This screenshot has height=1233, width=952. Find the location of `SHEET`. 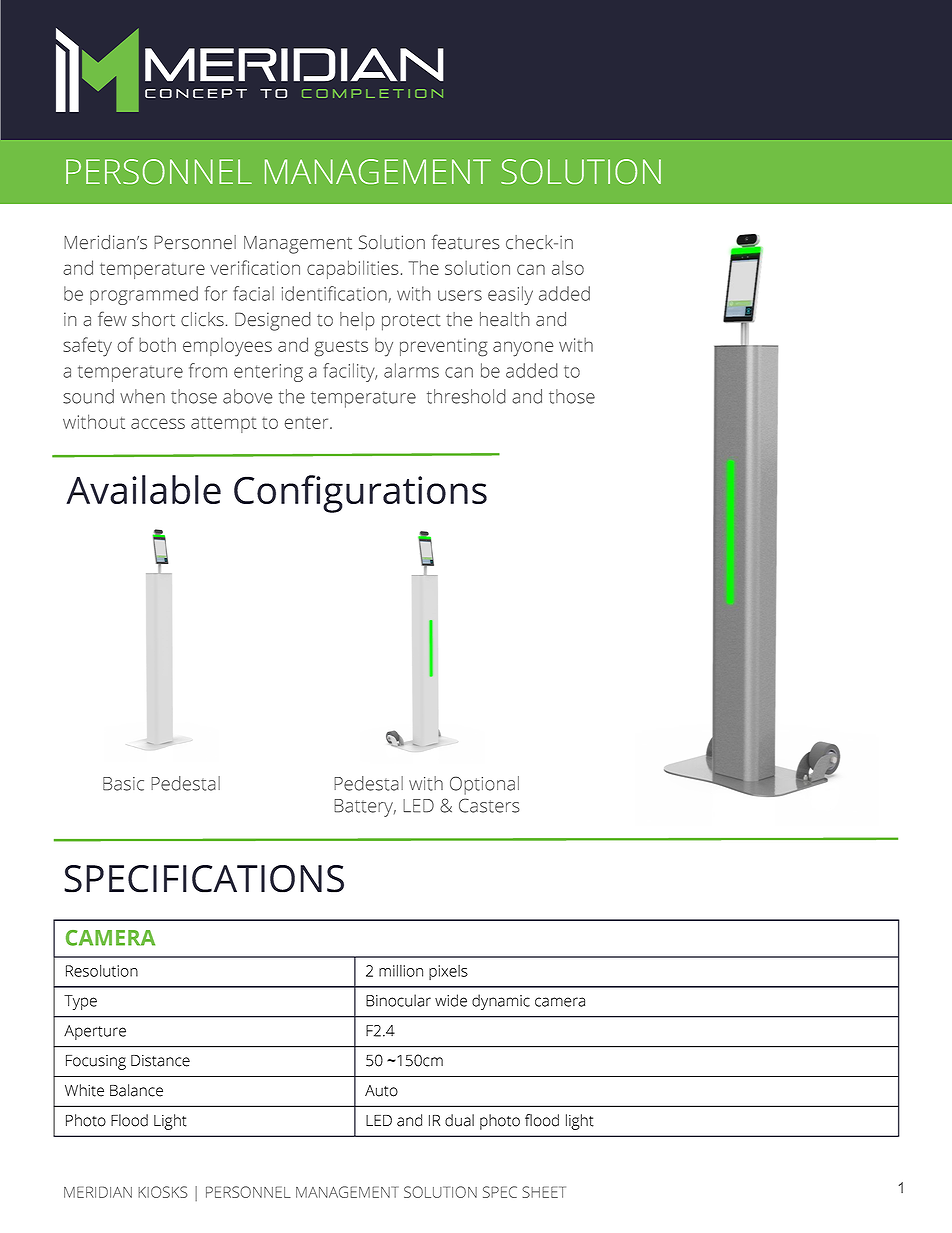

SHEET is located at coordinates (544, 1192).
